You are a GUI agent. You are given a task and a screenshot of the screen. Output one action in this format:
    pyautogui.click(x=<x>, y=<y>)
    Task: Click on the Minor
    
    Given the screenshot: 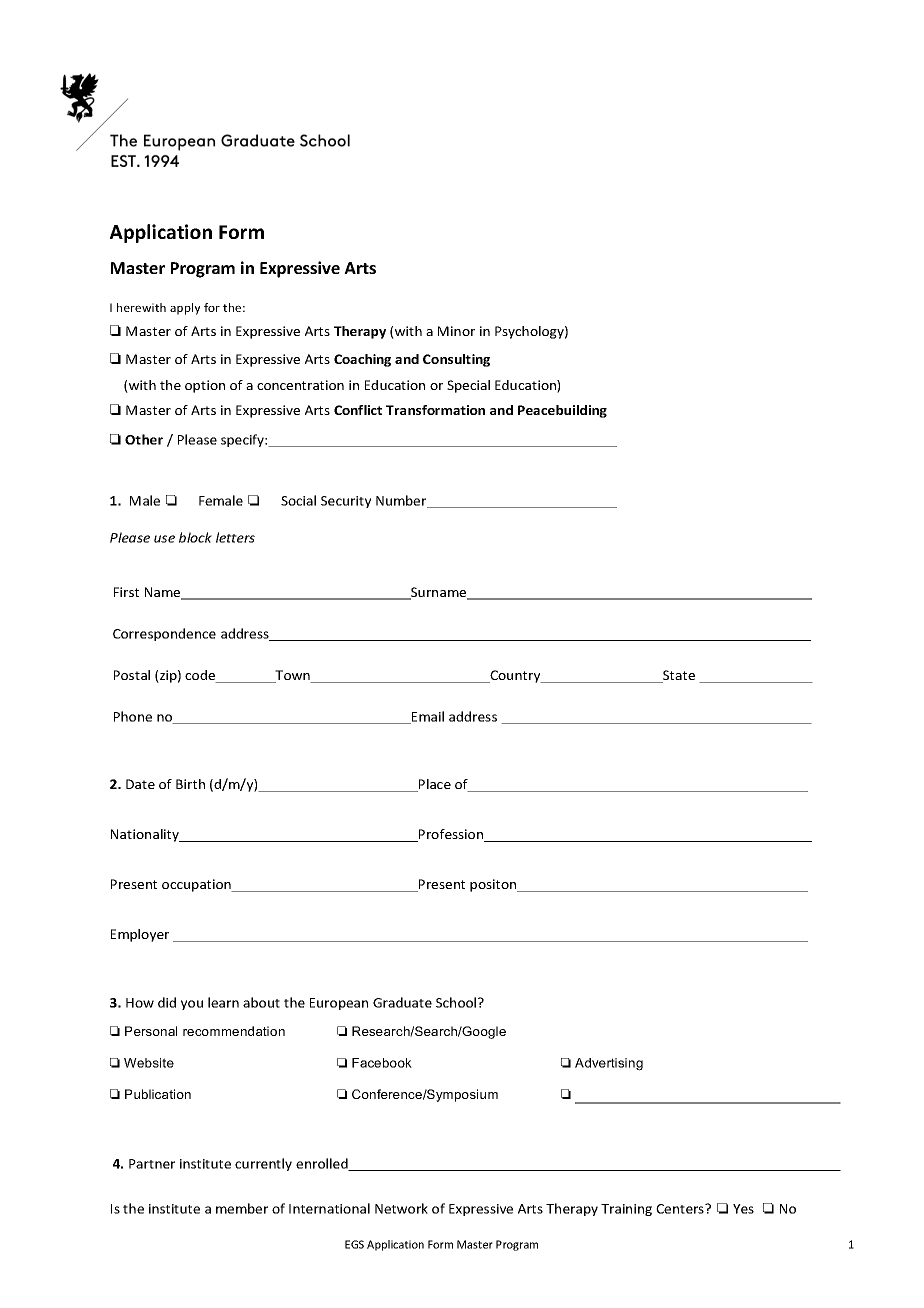 What is the action you would take?
    pyautogui.click(x=456, y=331)
